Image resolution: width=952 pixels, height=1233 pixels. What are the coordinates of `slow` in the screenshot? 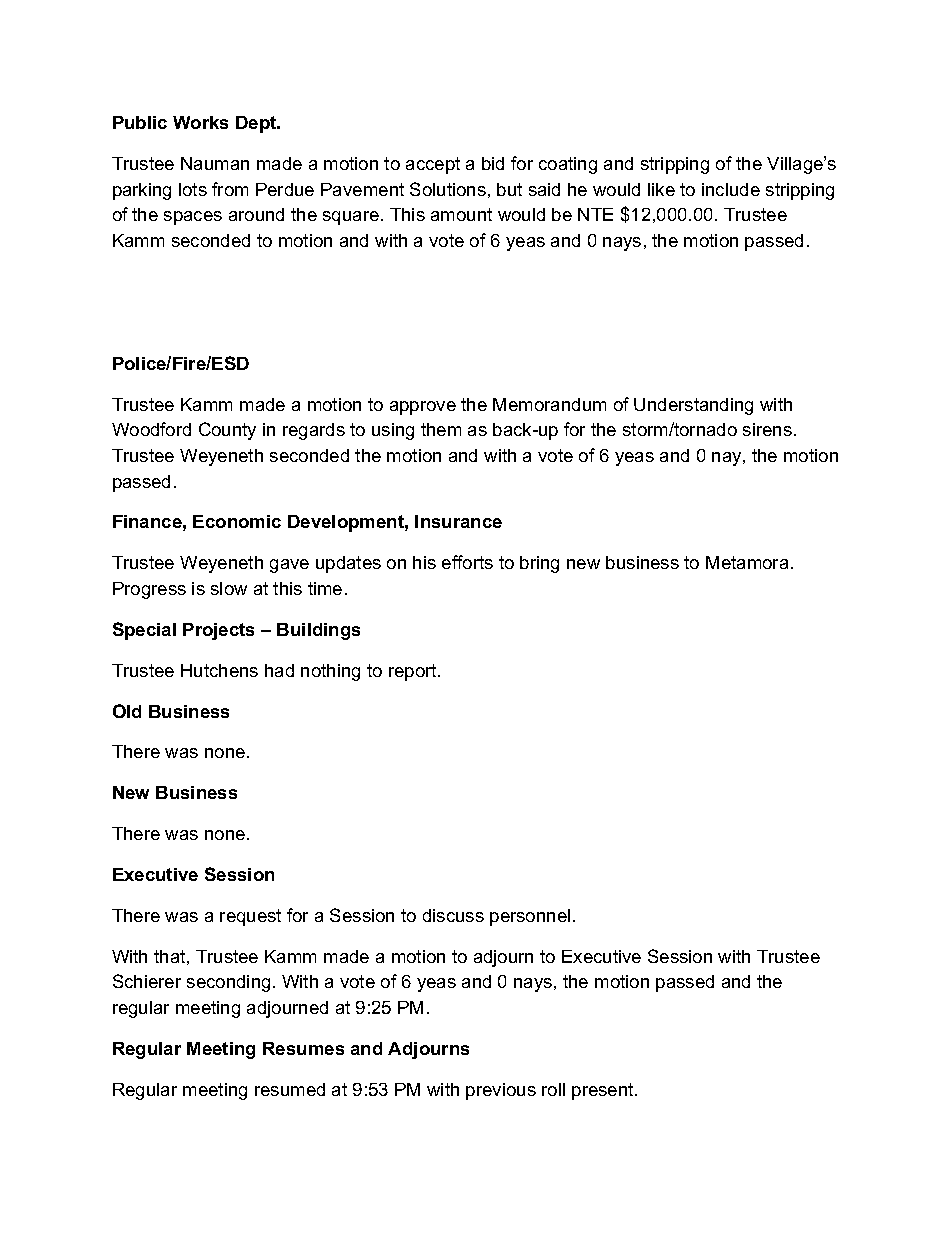 It's located at (229, 588).
